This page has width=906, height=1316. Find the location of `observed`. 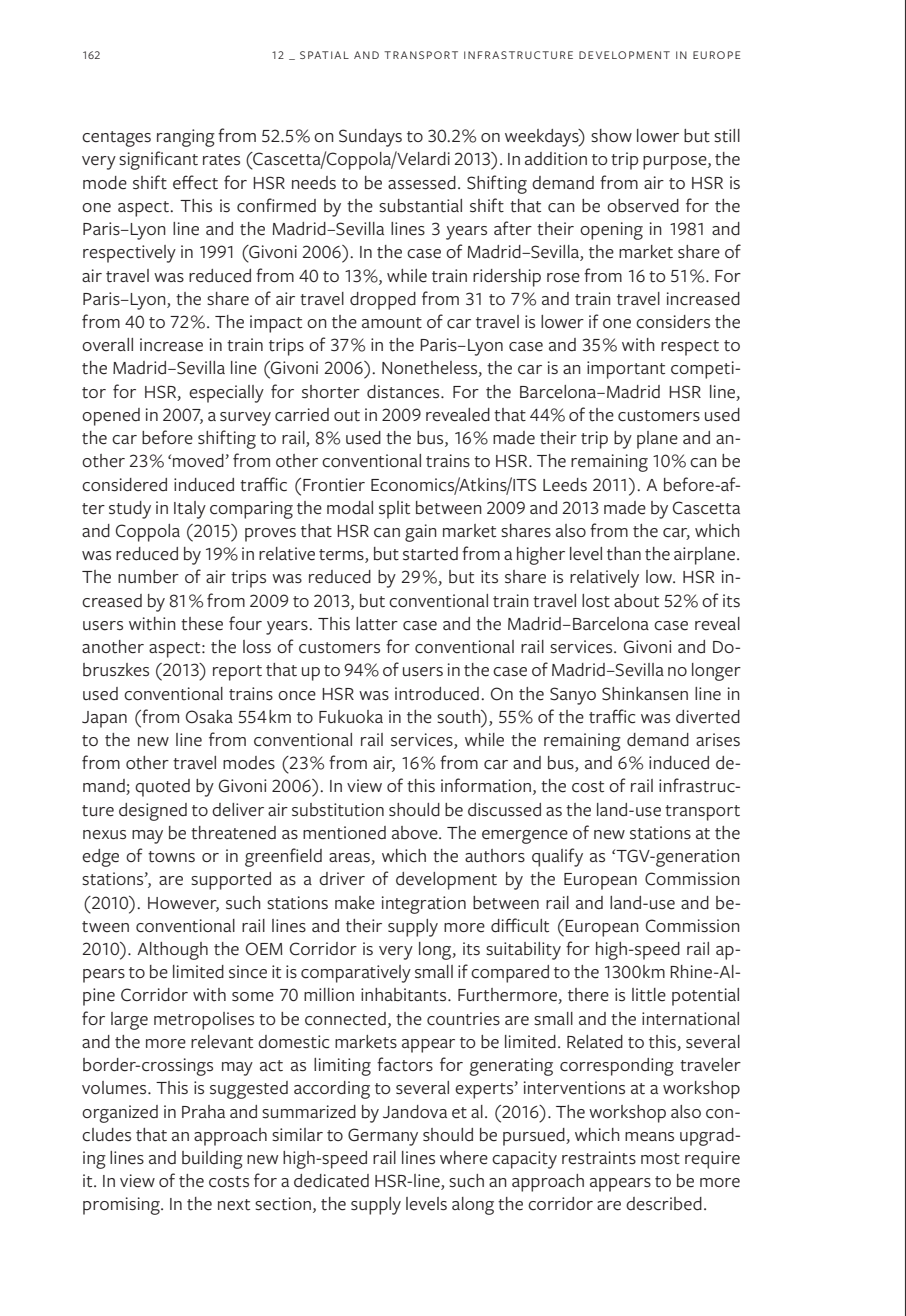

observed is located at coordinates (643, 206).
